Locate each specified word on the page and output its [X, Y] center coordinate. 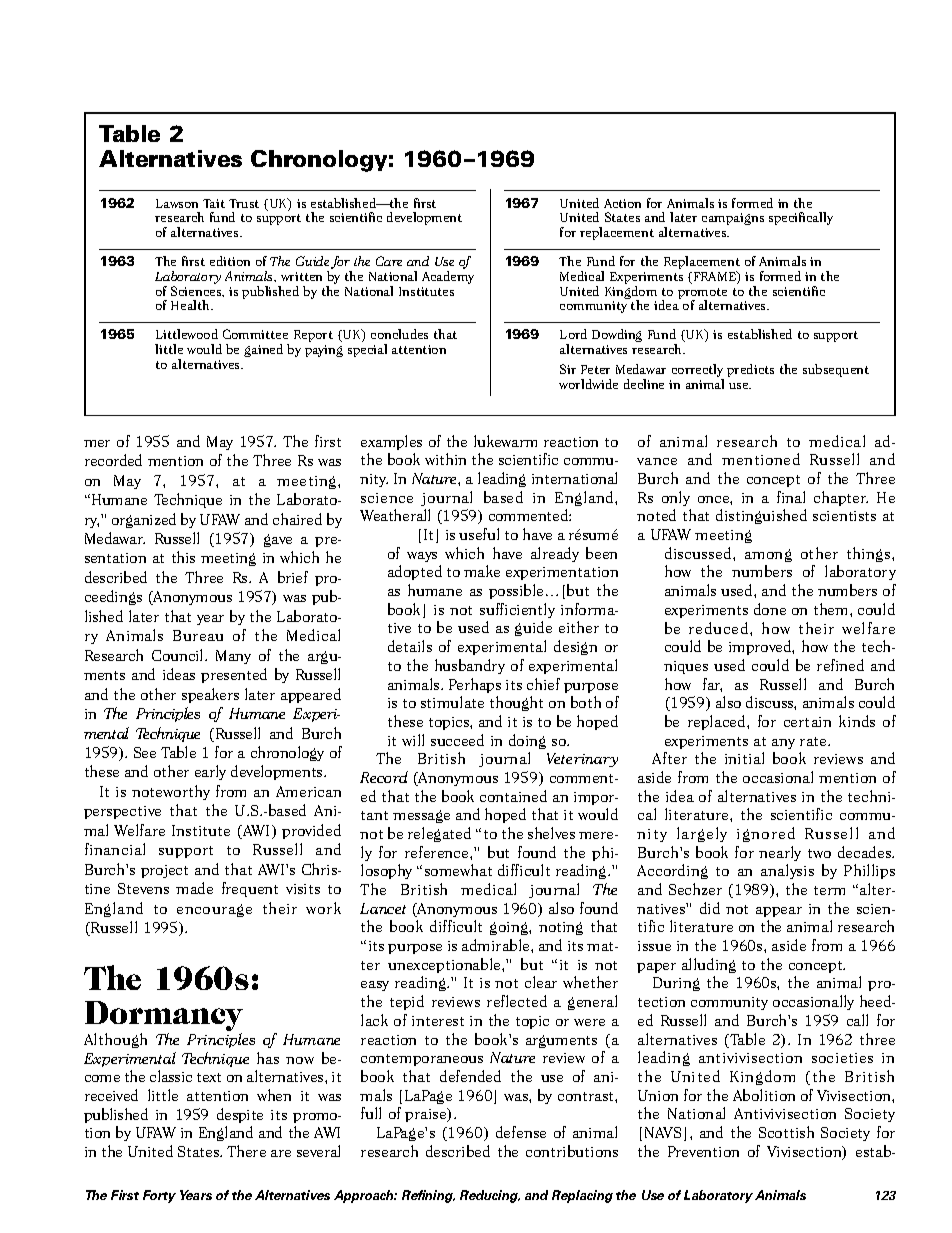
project [164, 871]
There [246, 1151]
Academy [448, 277]
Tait [214, 203]
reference [438, 852]
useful [479, 534]
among [768, 555]
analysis [787, 871]
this [183, 557]
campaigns [733, 219]
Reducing [490, 1196]
